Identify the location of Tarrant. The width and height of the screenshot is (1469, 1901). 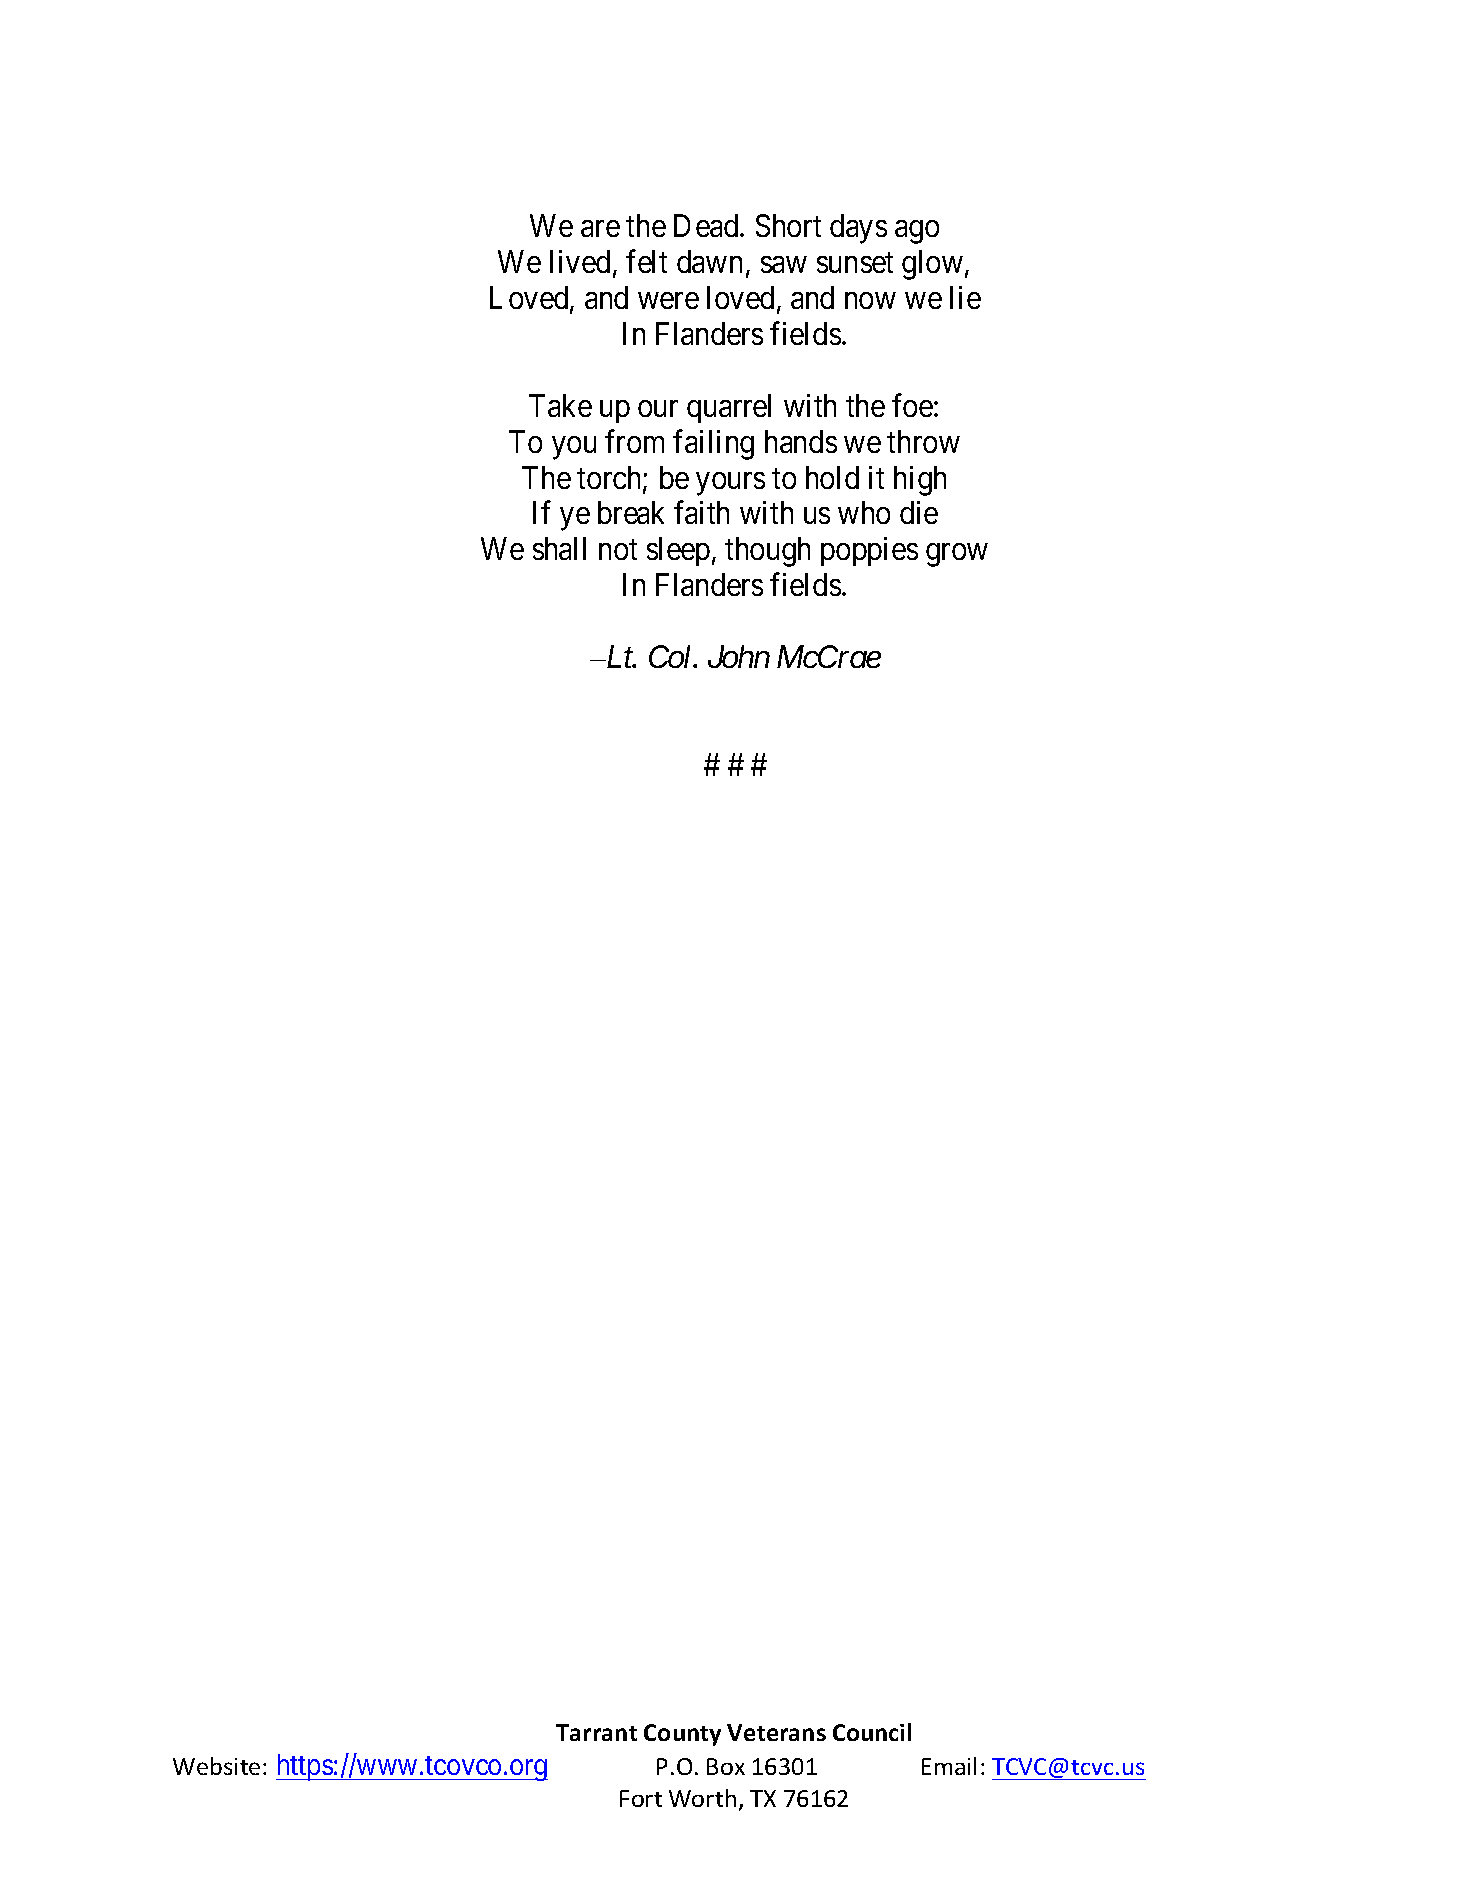
(596, 1732).
